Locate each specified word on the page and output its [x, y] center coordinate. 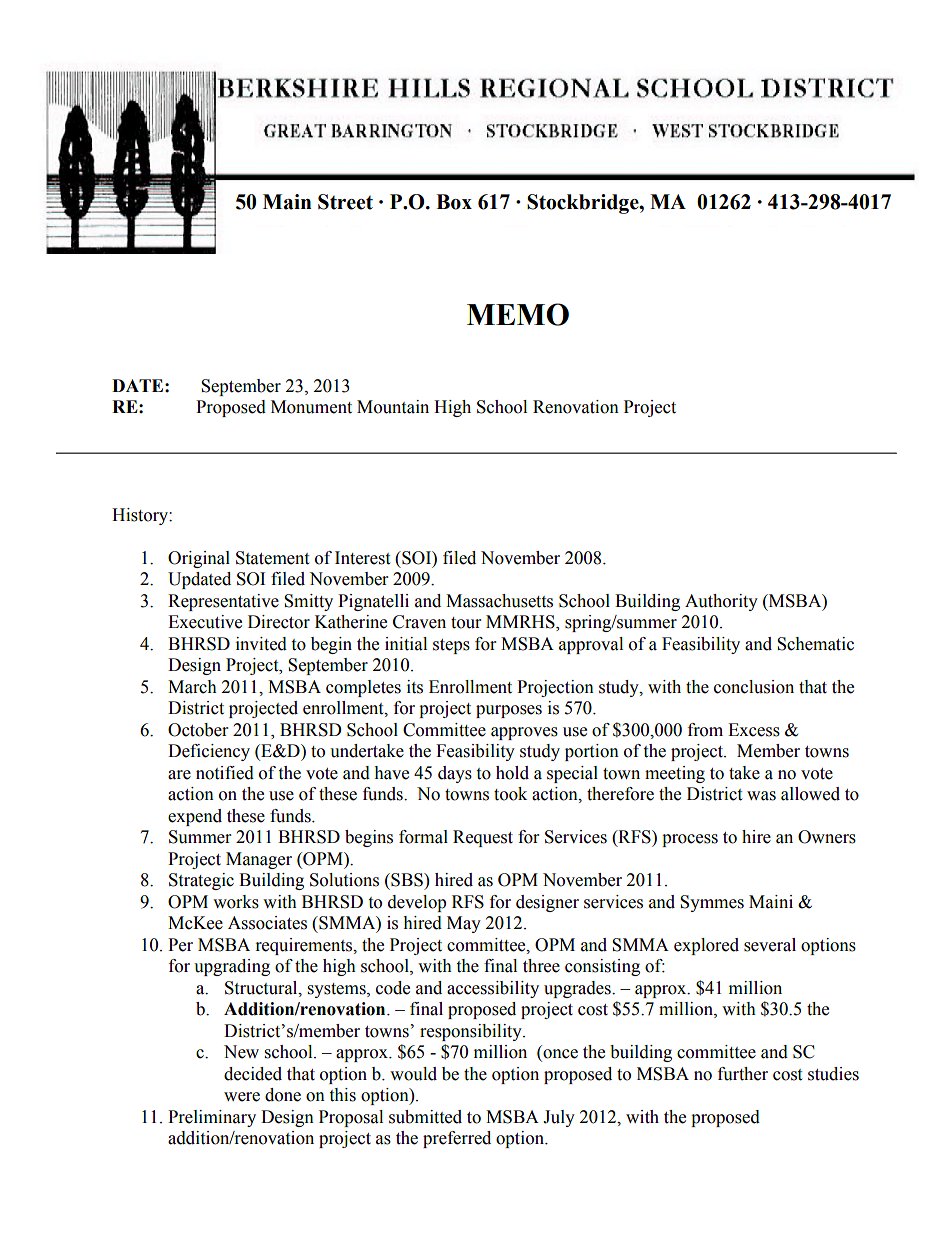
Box [454, 202]
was [761, 796]
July [559, 1118]
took [510, 794]
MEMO [518, 314]
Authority [721, 602]
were [242, 1097]
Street [345, 202]
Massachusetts [499, 601]
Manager [259, 860]
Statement [272, 558]
